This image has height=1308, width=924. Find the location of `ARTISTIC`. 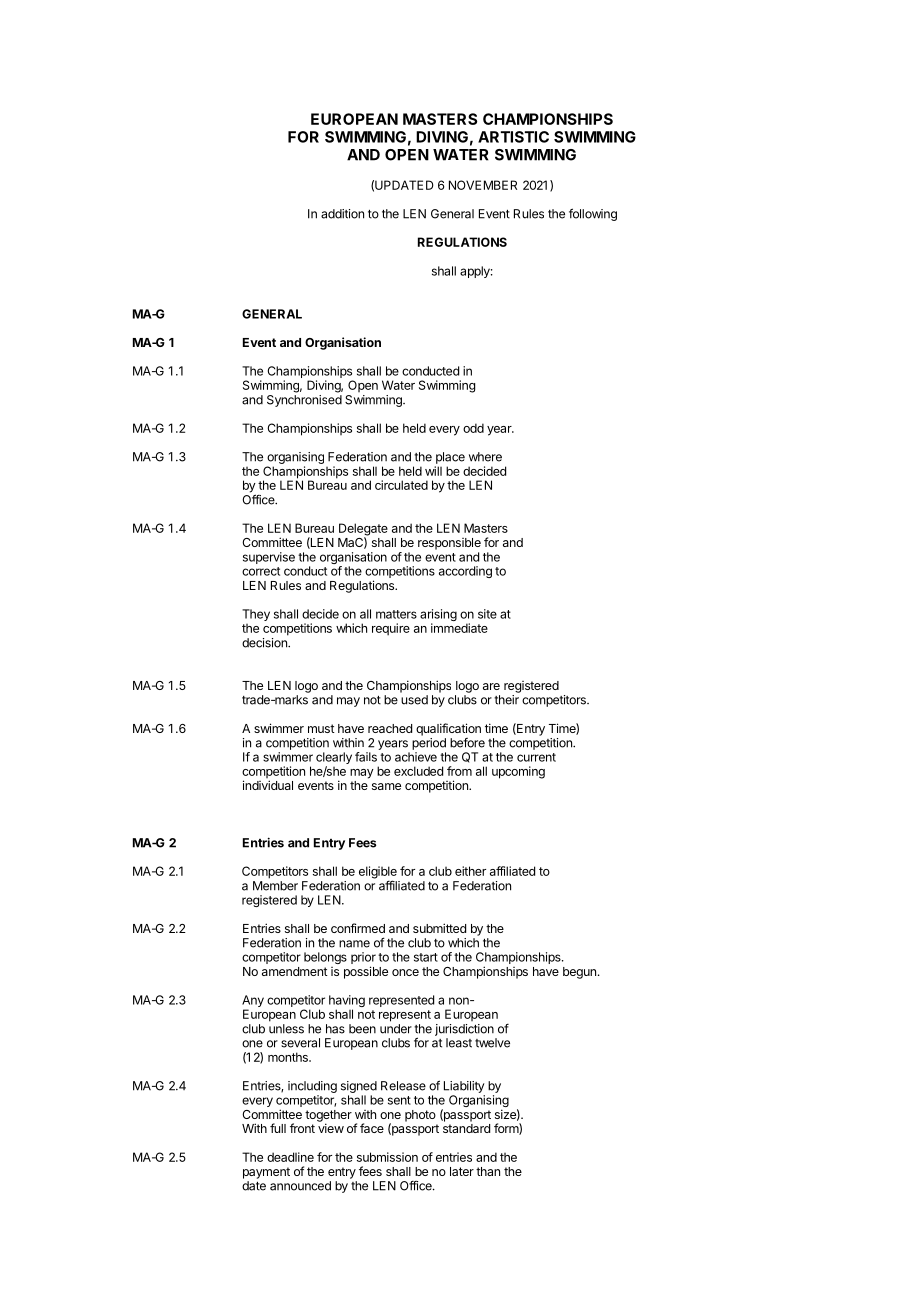

ARTISTIC is located at coordinates (513, 137).
